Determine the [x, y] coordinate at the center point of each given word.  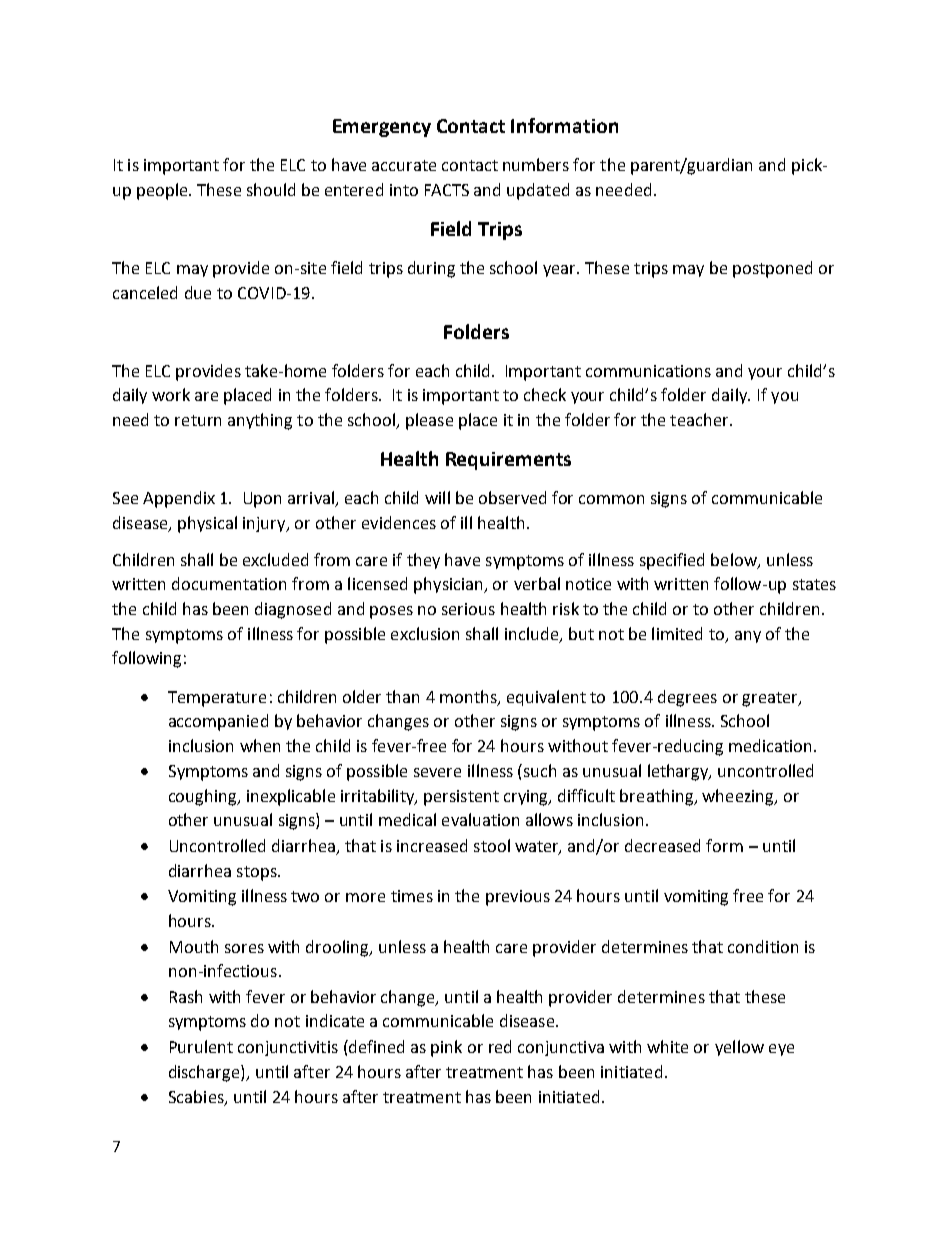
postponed [772, 269]
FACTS [447, 190]
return [198, 420]
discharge [205, 1073]
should [271, 189]
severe [437, 772]
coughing [204, 797]
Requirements [508, 461]
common [611, 499]
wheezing [739, 797]
